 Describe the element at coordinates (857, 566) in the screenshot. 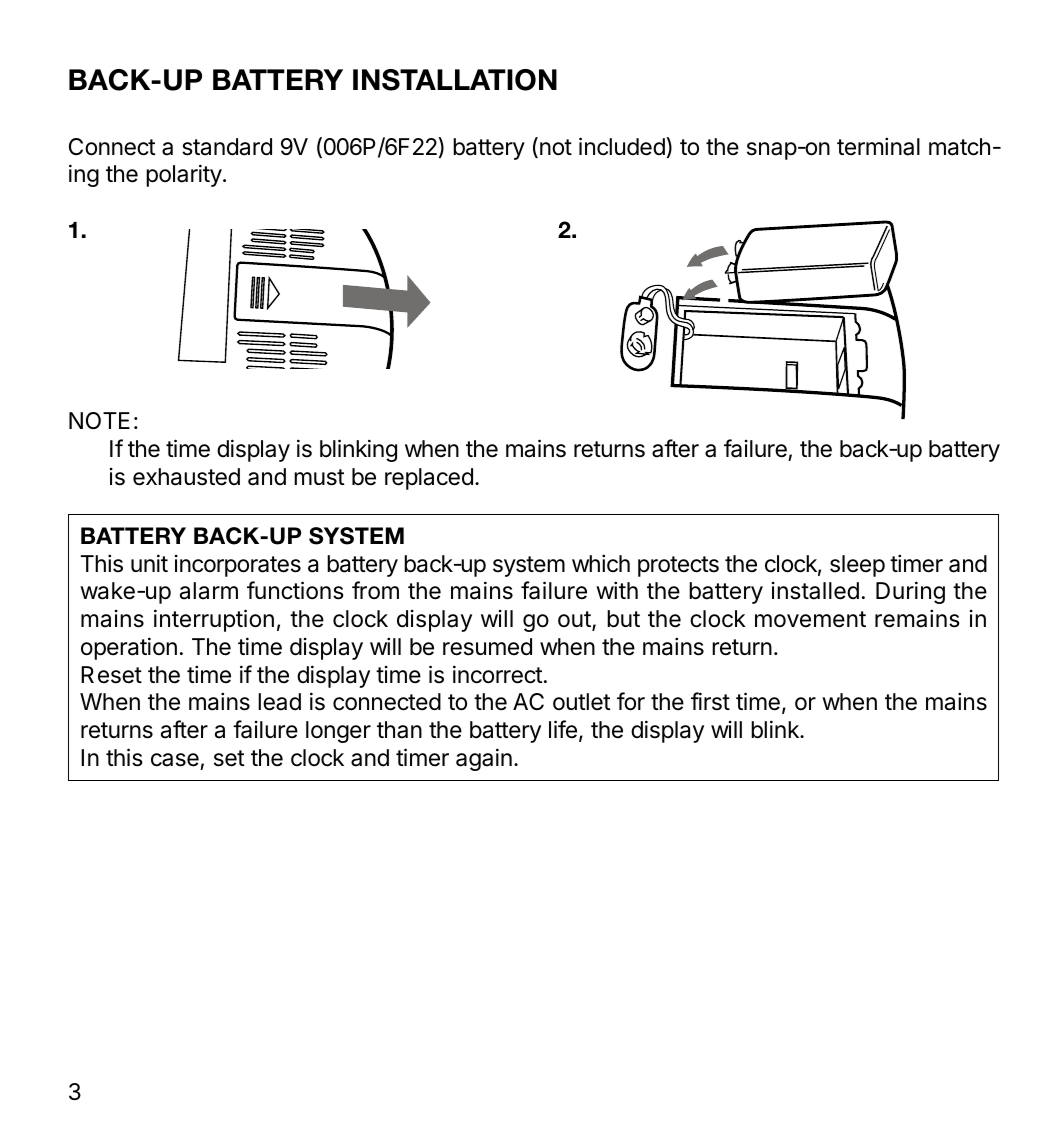

I see `sleep` at that location.
